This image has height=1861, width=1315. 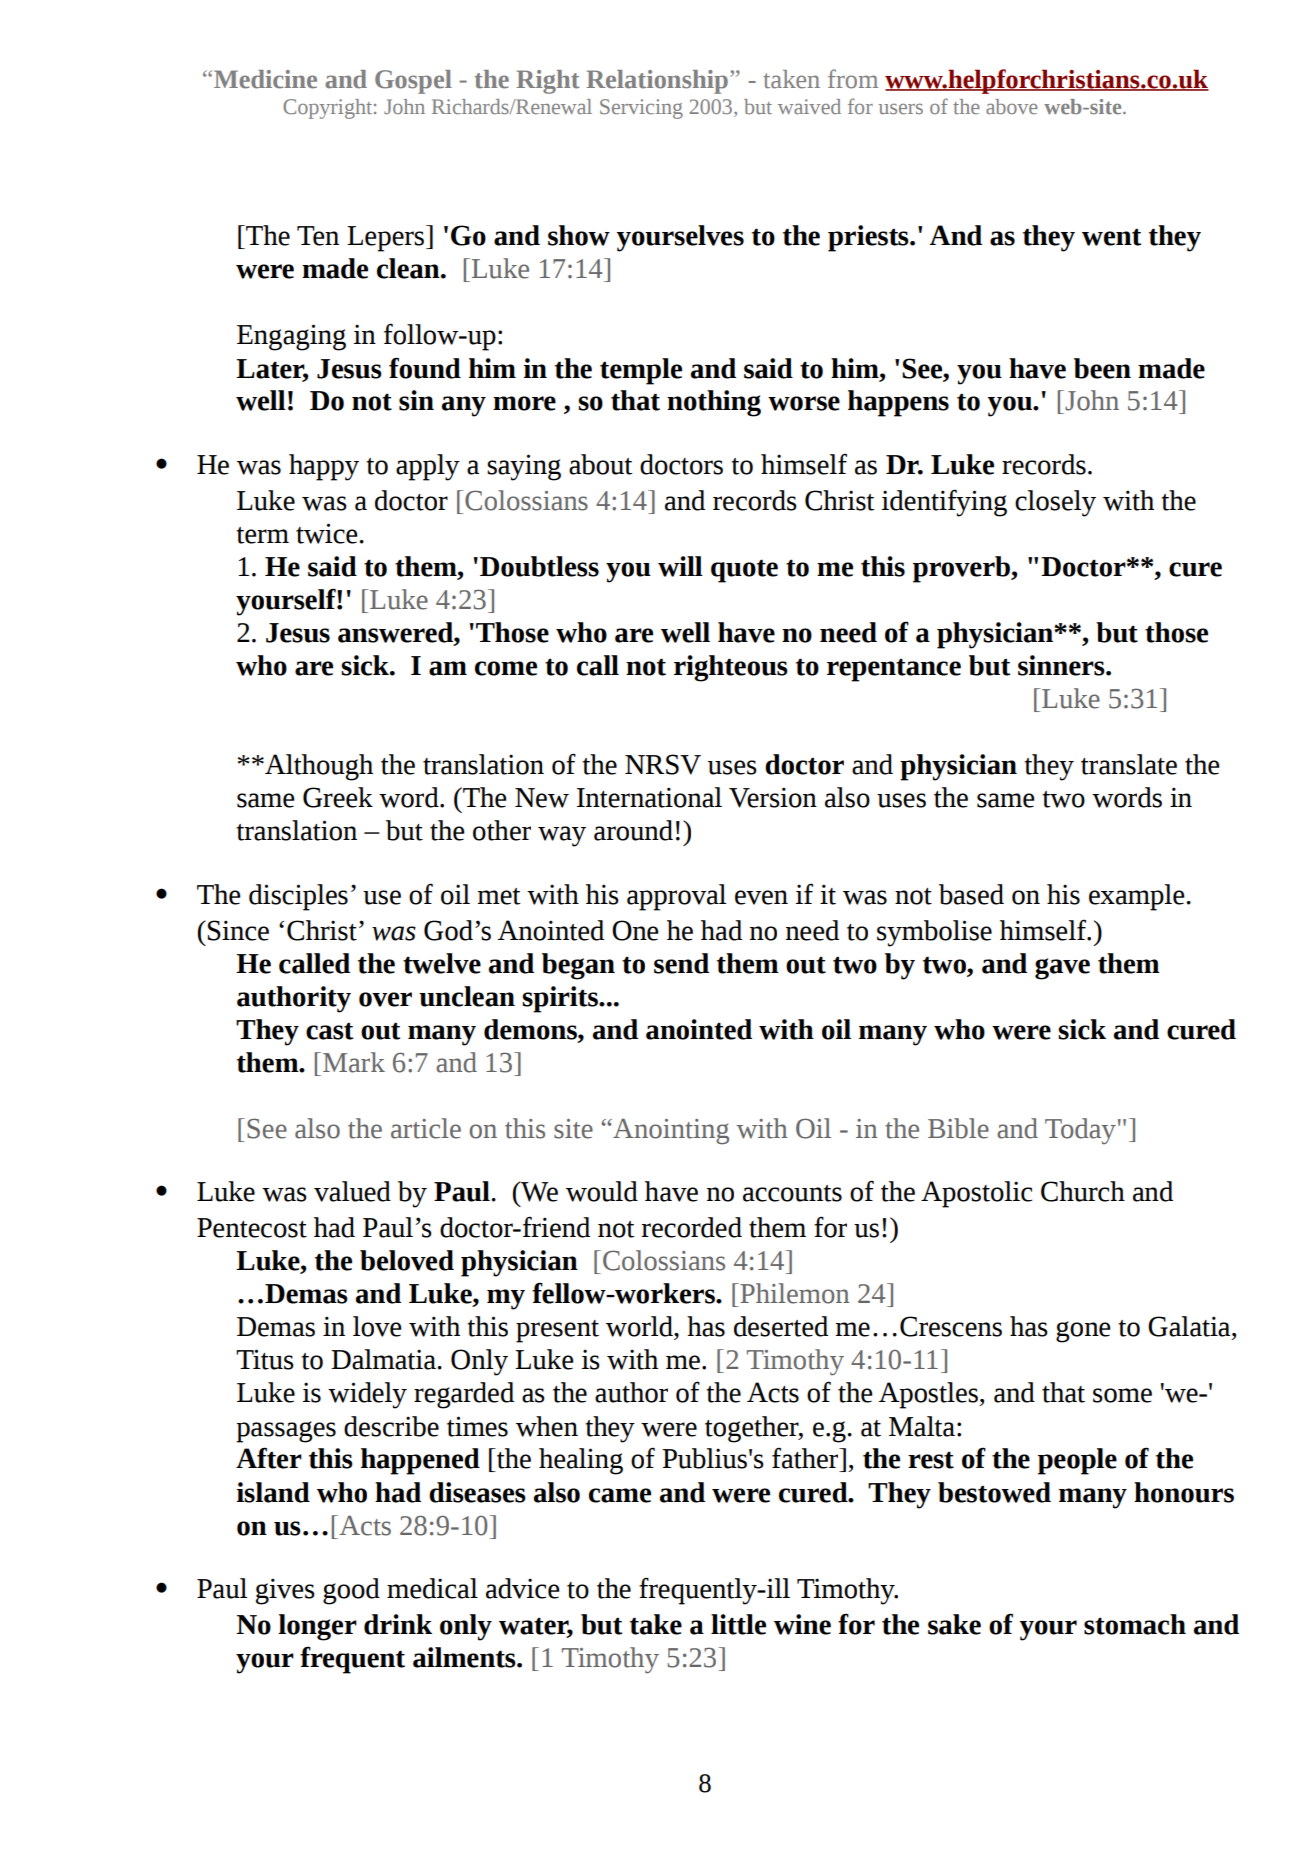 I want to click on stomach, so click(x=1135, y=1624).
